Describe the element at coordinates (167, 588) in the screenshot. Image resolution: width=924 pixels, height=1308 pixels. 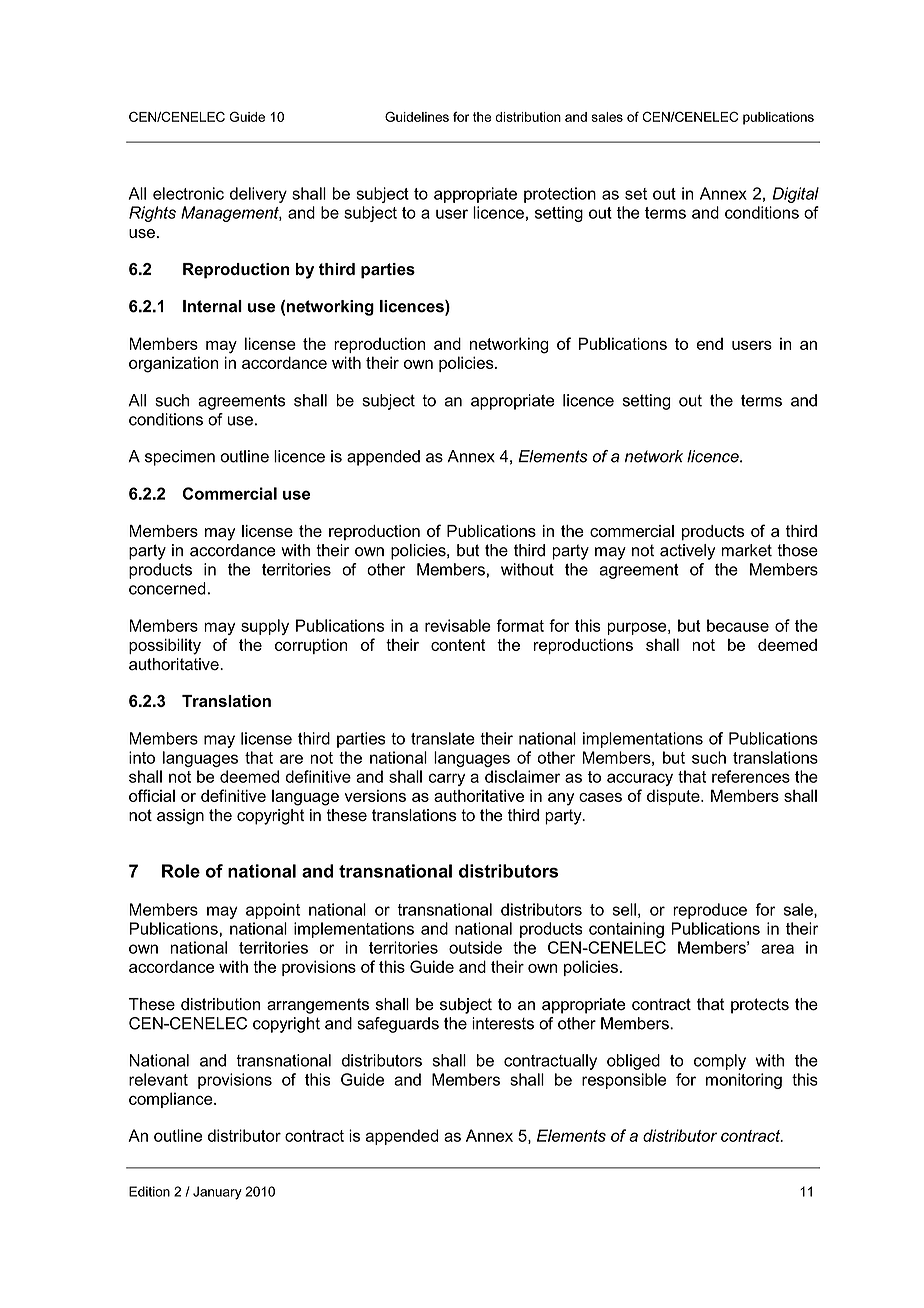
I see `concerned` at that location.
